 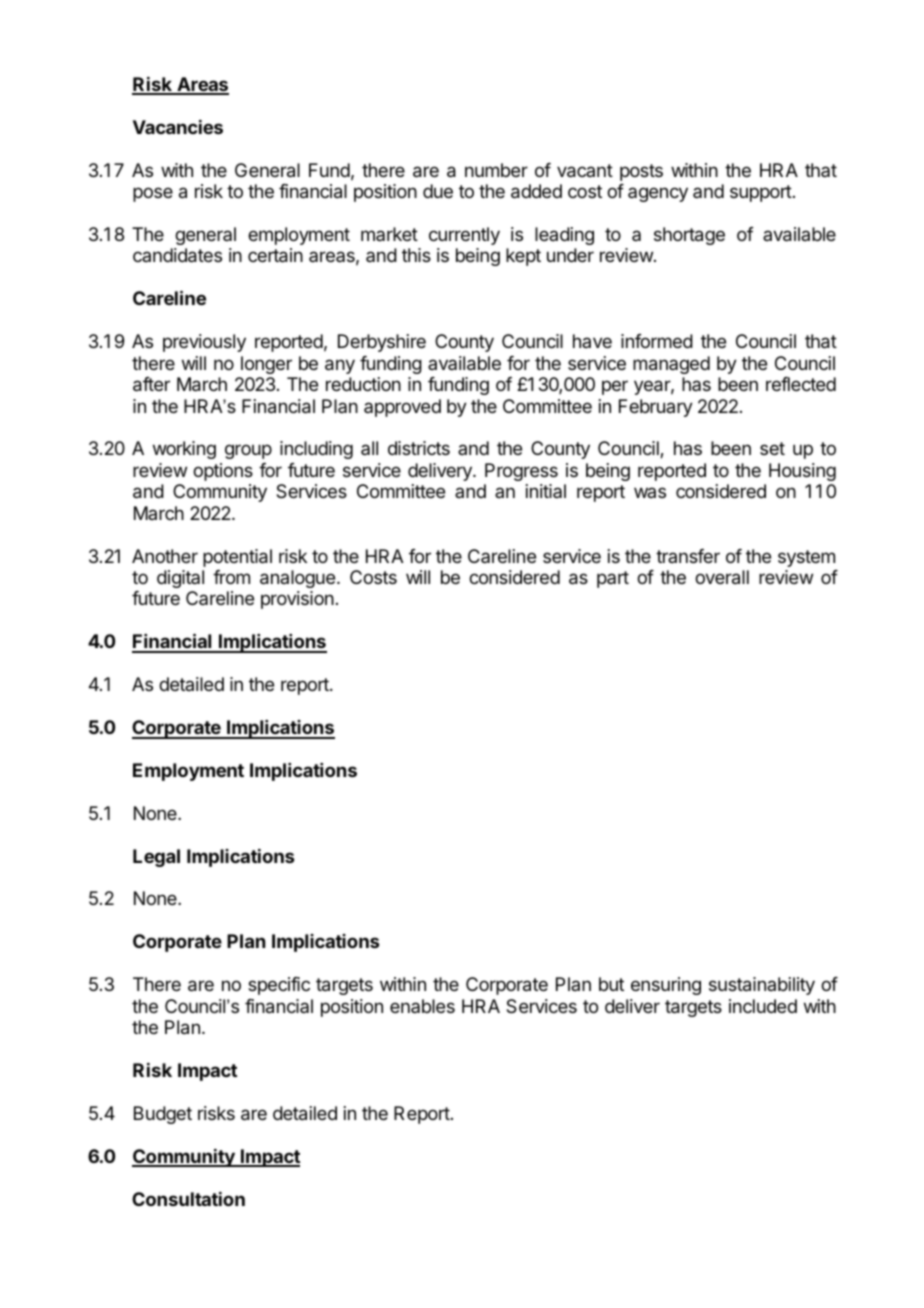 What do you see at coordinates (772, 448) in the screenshot?
I see `set` at bounding box center [772, 448].
